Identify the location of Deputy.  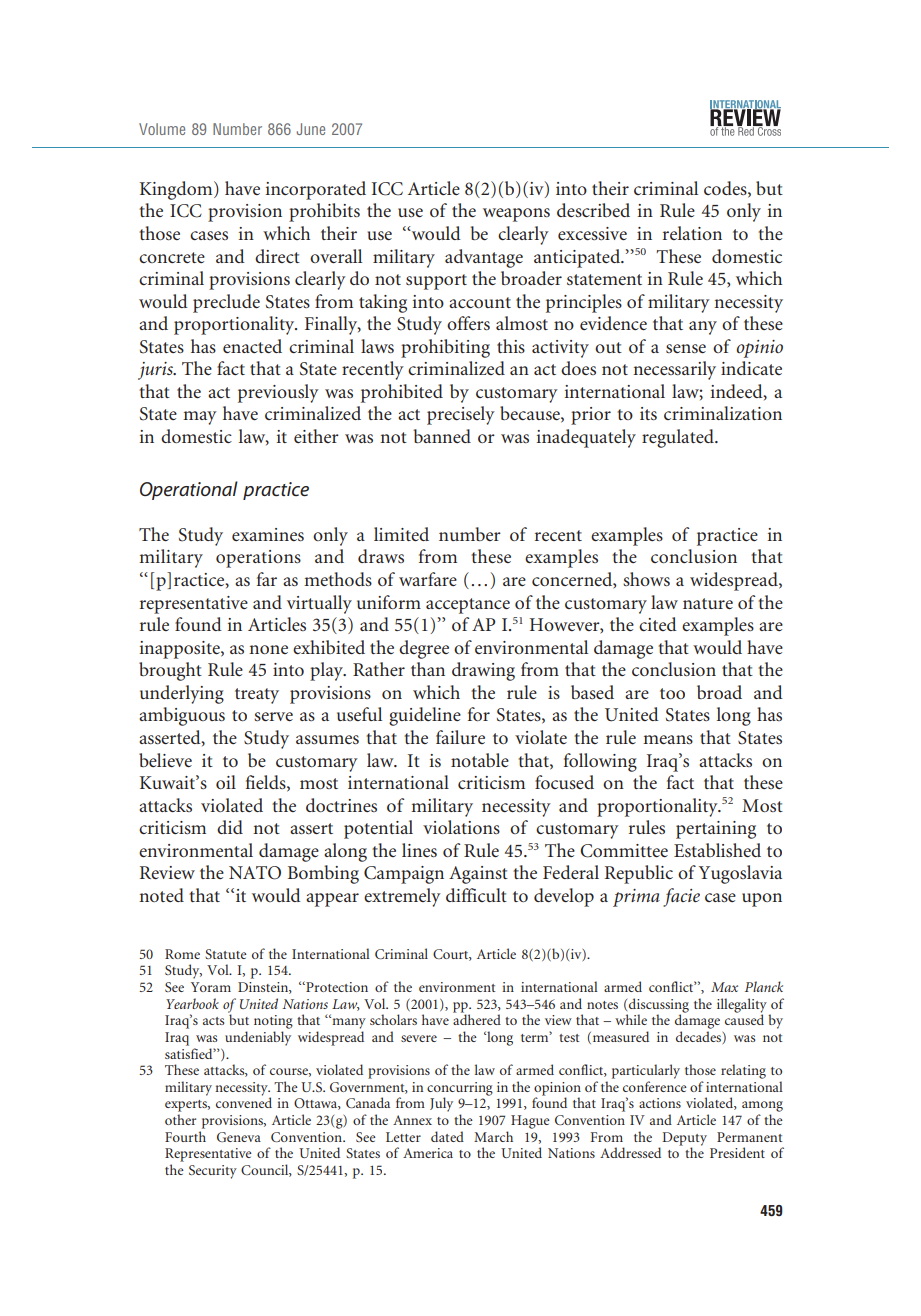
(684, 1140).
